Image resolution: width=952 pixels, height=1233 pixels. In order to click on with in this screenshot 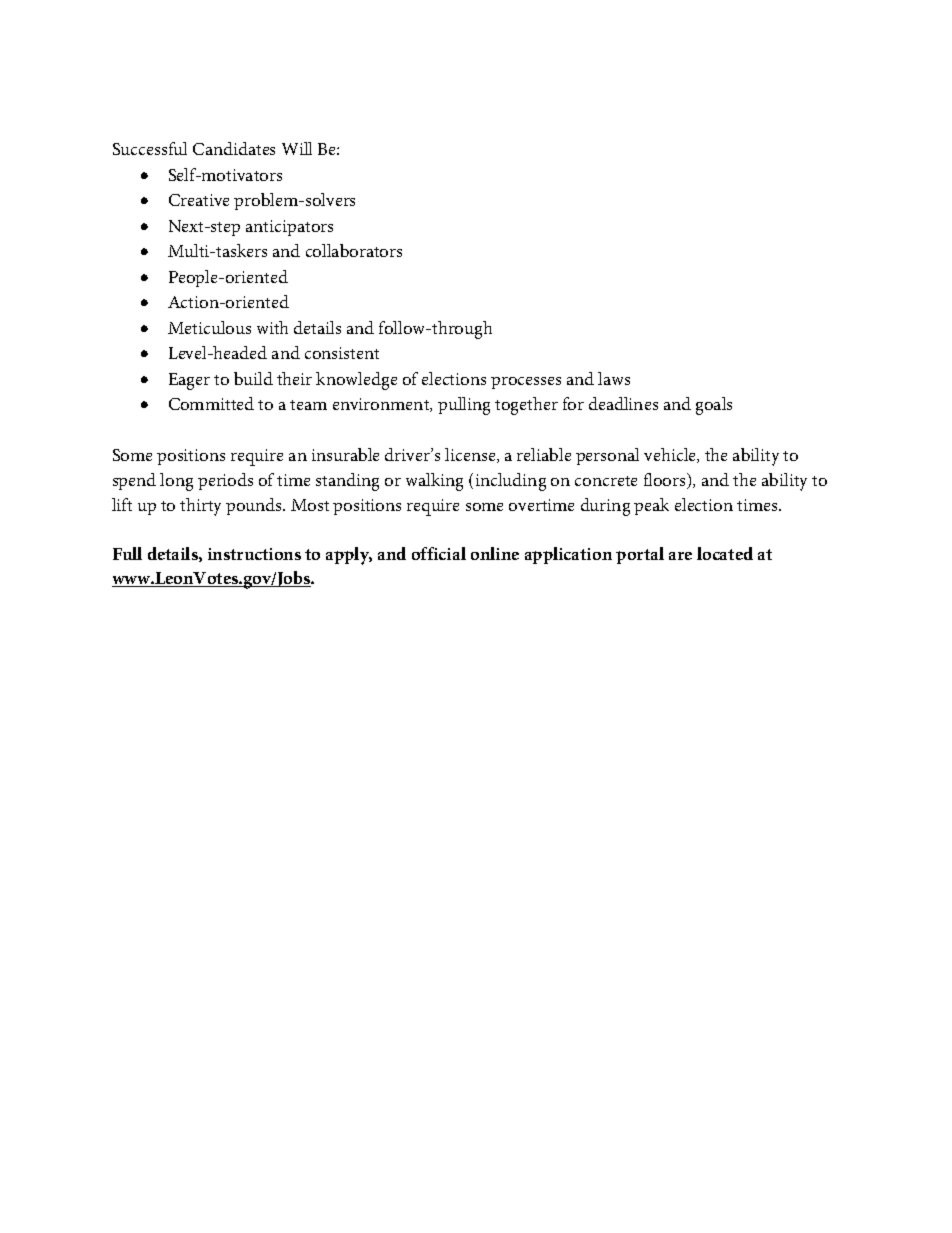, I will do `click(272, 327)`.
